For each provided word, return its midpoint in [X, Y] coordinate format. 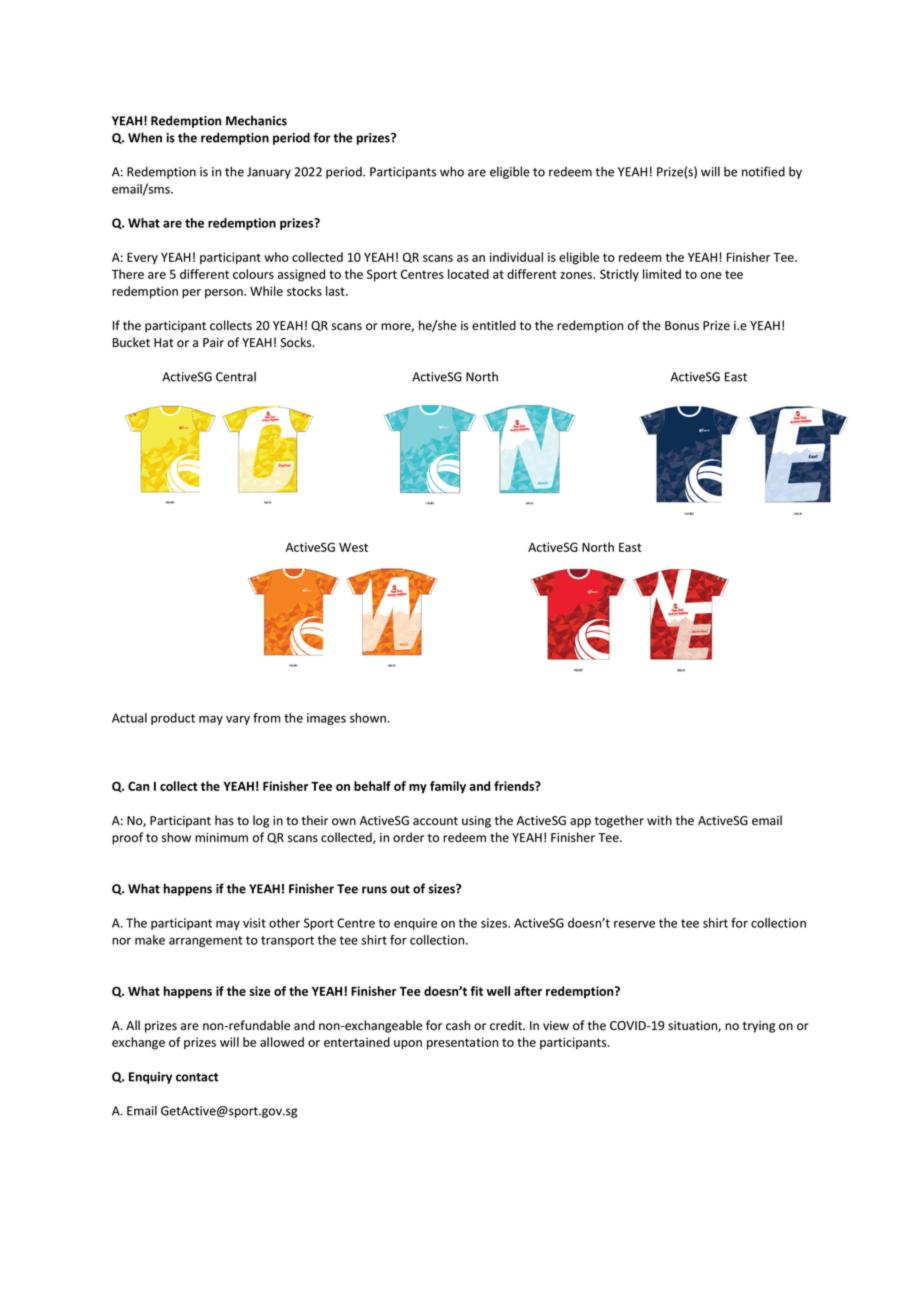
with [659, 820]
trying [759, 1027]
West [353, 547]
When [145, 137]
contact [197, 1077]
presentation [462, 1043]
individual [516, 257]
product [173, 719]
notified [763, 171]
